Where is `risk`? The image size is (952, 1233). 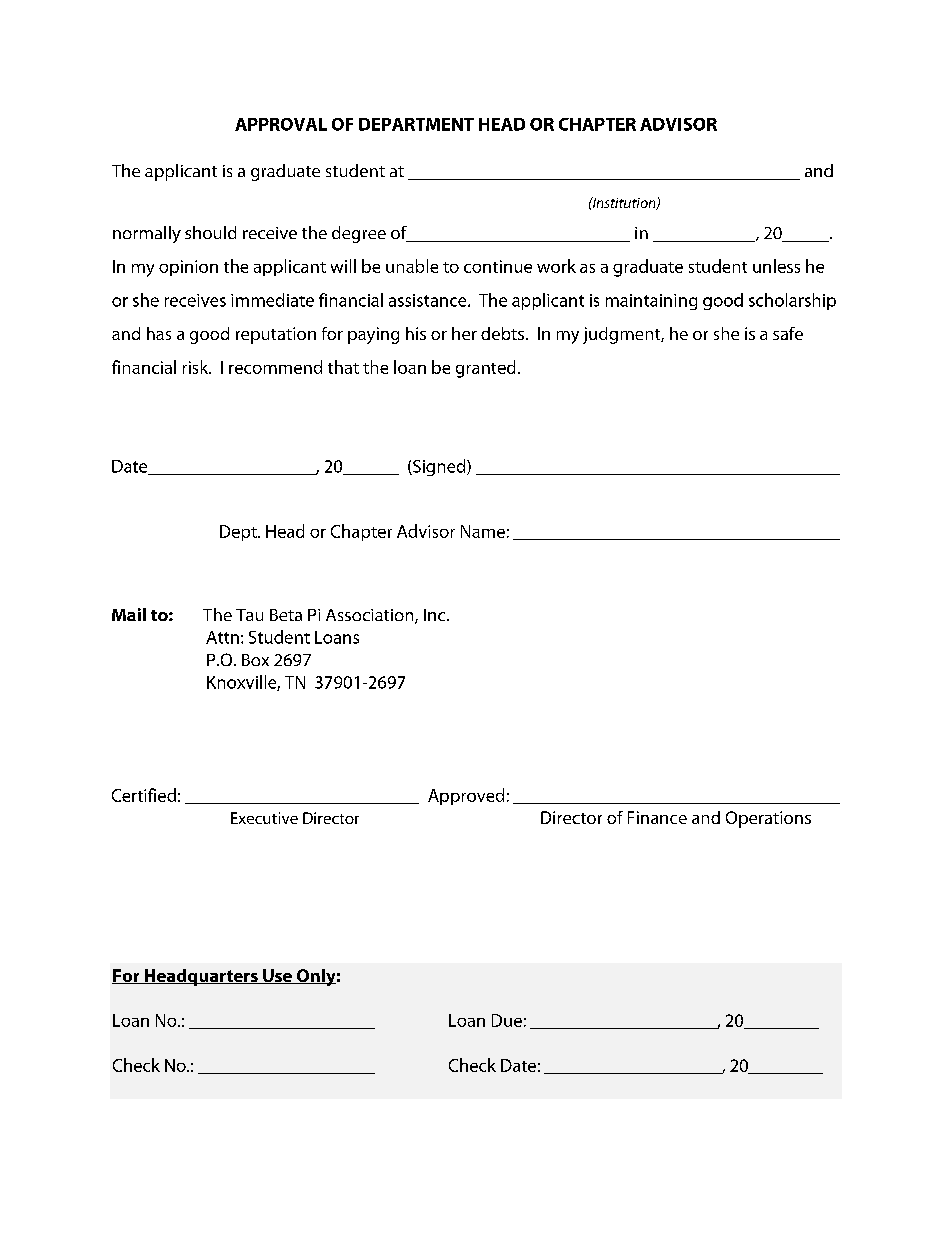 risk is located at coordinates (197, 367).
